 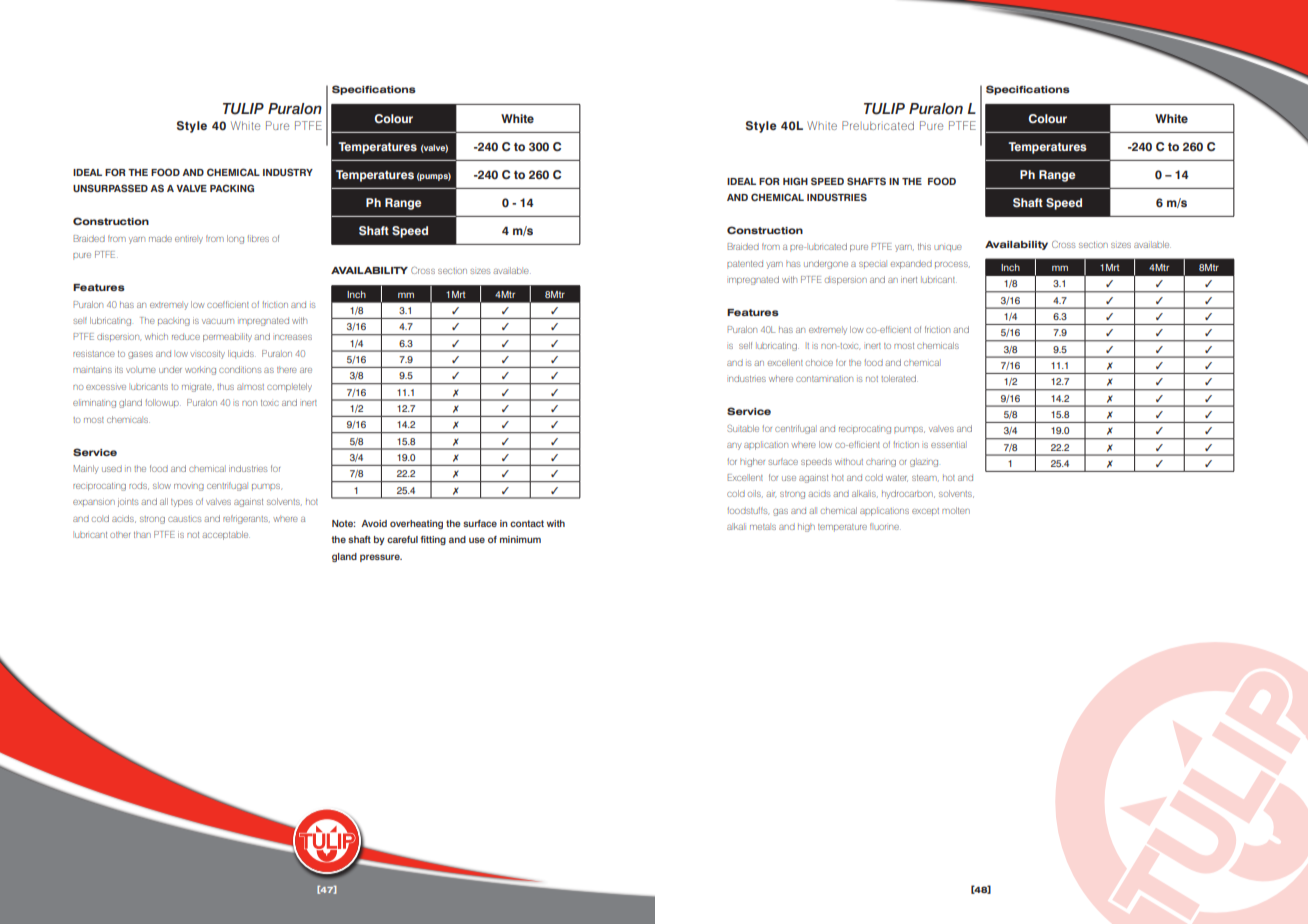 I want to click on increases, so click(x=292, y=337).
